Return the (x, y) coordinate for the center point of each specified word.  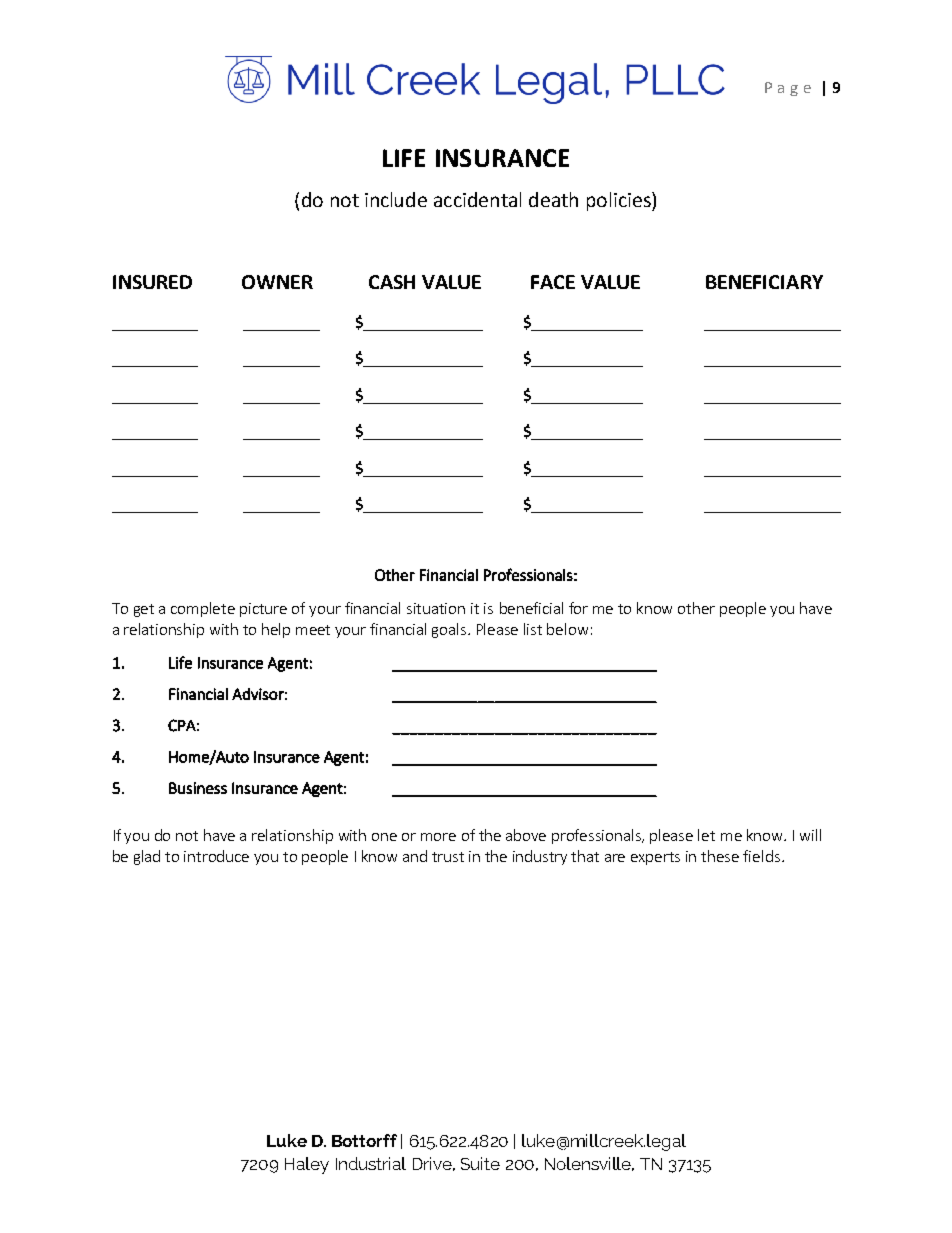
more (438, 837)
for (578, 608)
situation (436, 608)
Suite (480, 1163)
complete (203, 609)
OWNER (277, 282)
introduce (216, 856)
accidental (477, 199)
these (720, 856)
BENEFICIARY (764, 282)
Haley (307, 1165)
